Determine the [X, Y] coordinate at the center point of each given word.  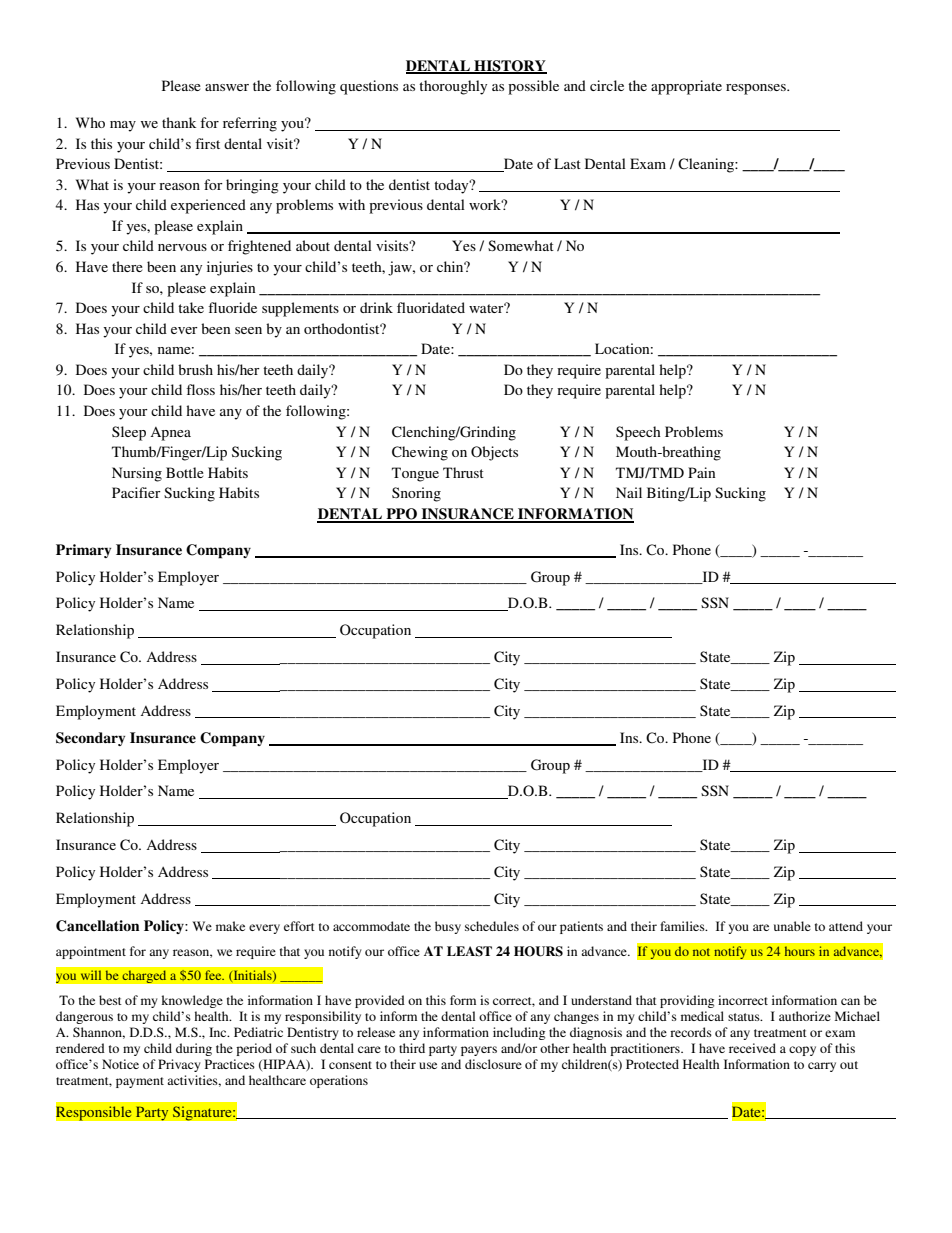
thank [179, 122]
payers [479, 1051]
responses [757, 89]
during [194, 1049]
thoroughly [453, 87]
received [752, 1048]
